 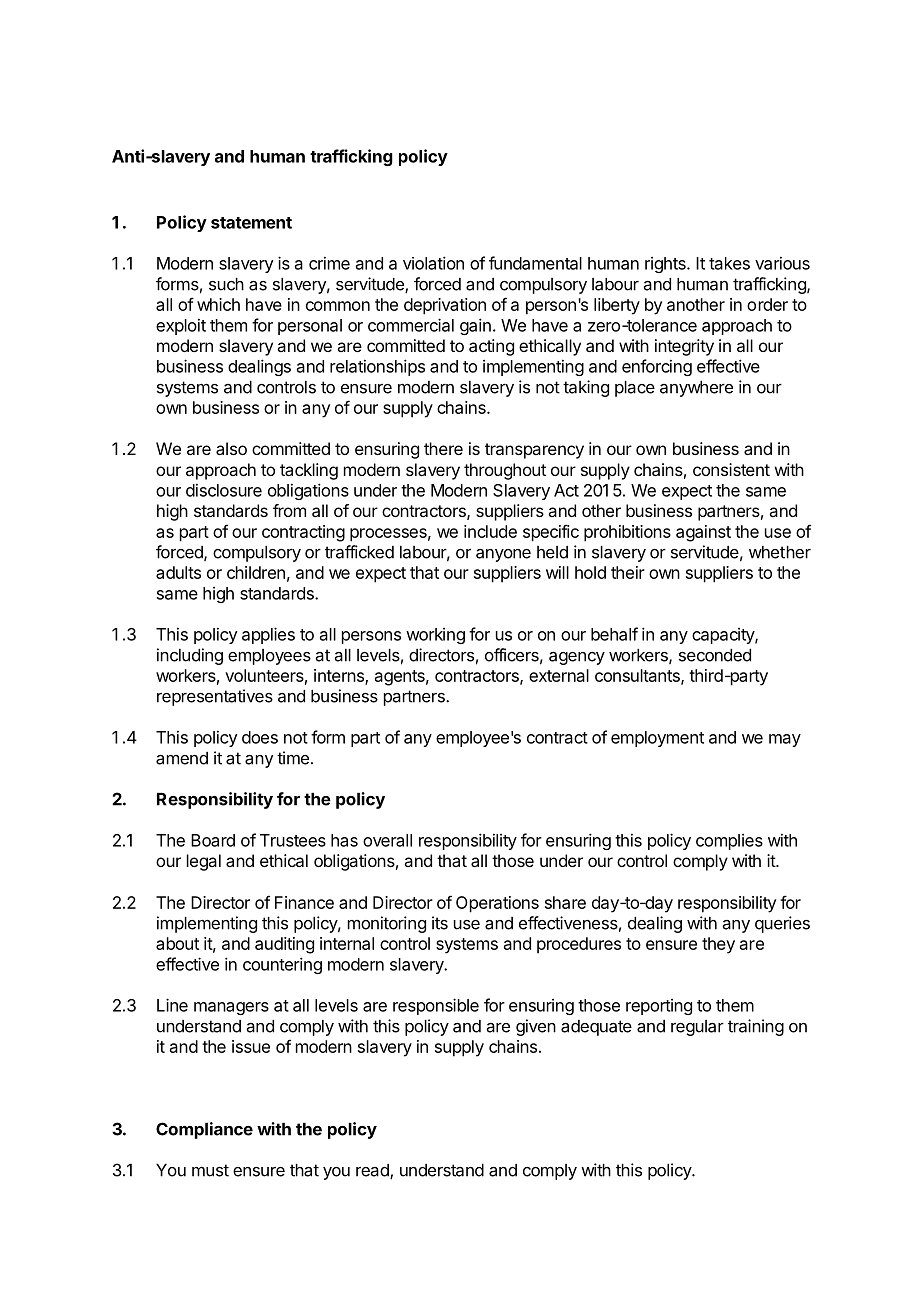 What do you see at coordinates (559, 675) in the screenshot?
I see `external` at bounding box center [559, 675].
